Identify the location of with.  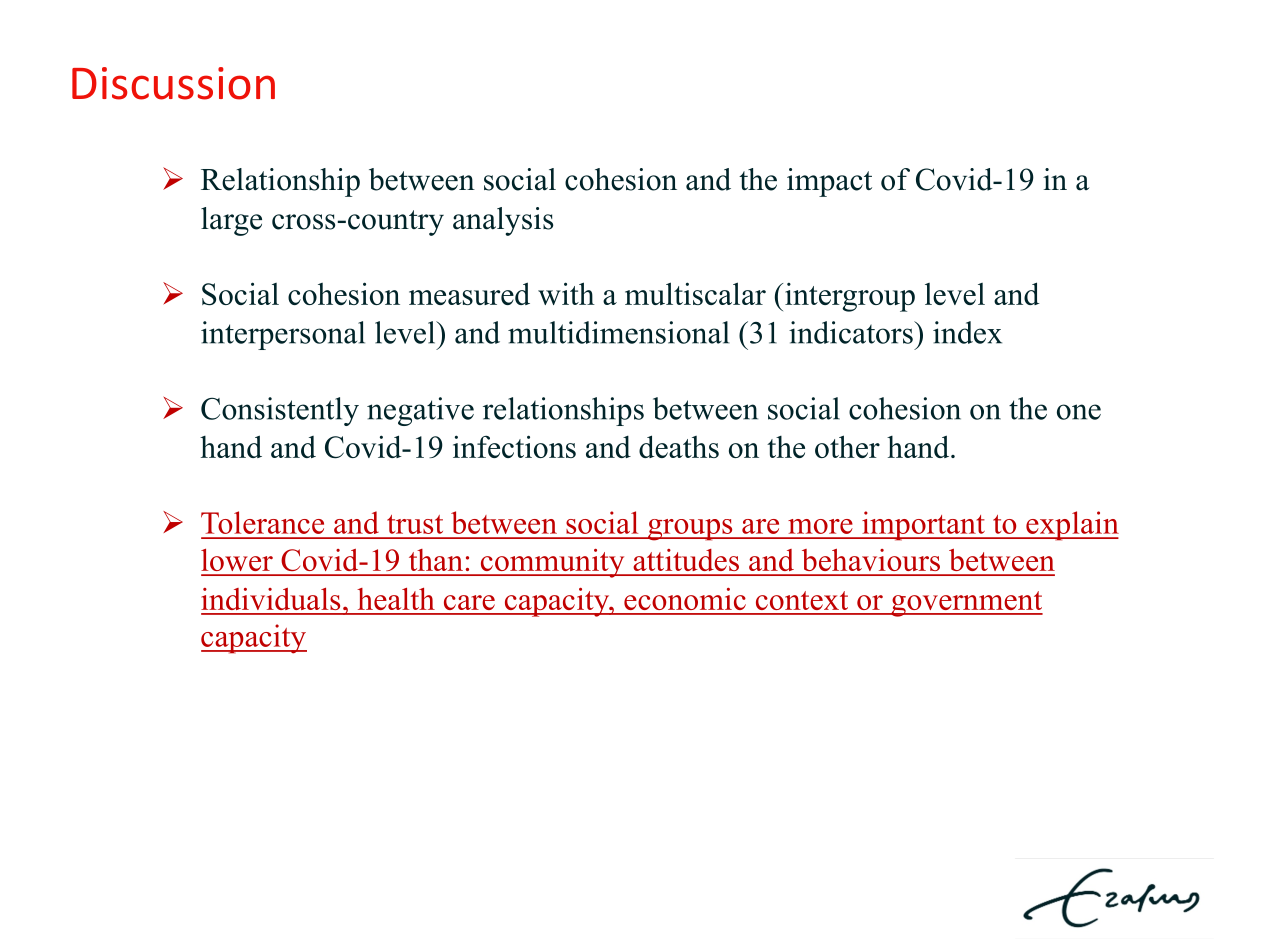
(566, 293).
